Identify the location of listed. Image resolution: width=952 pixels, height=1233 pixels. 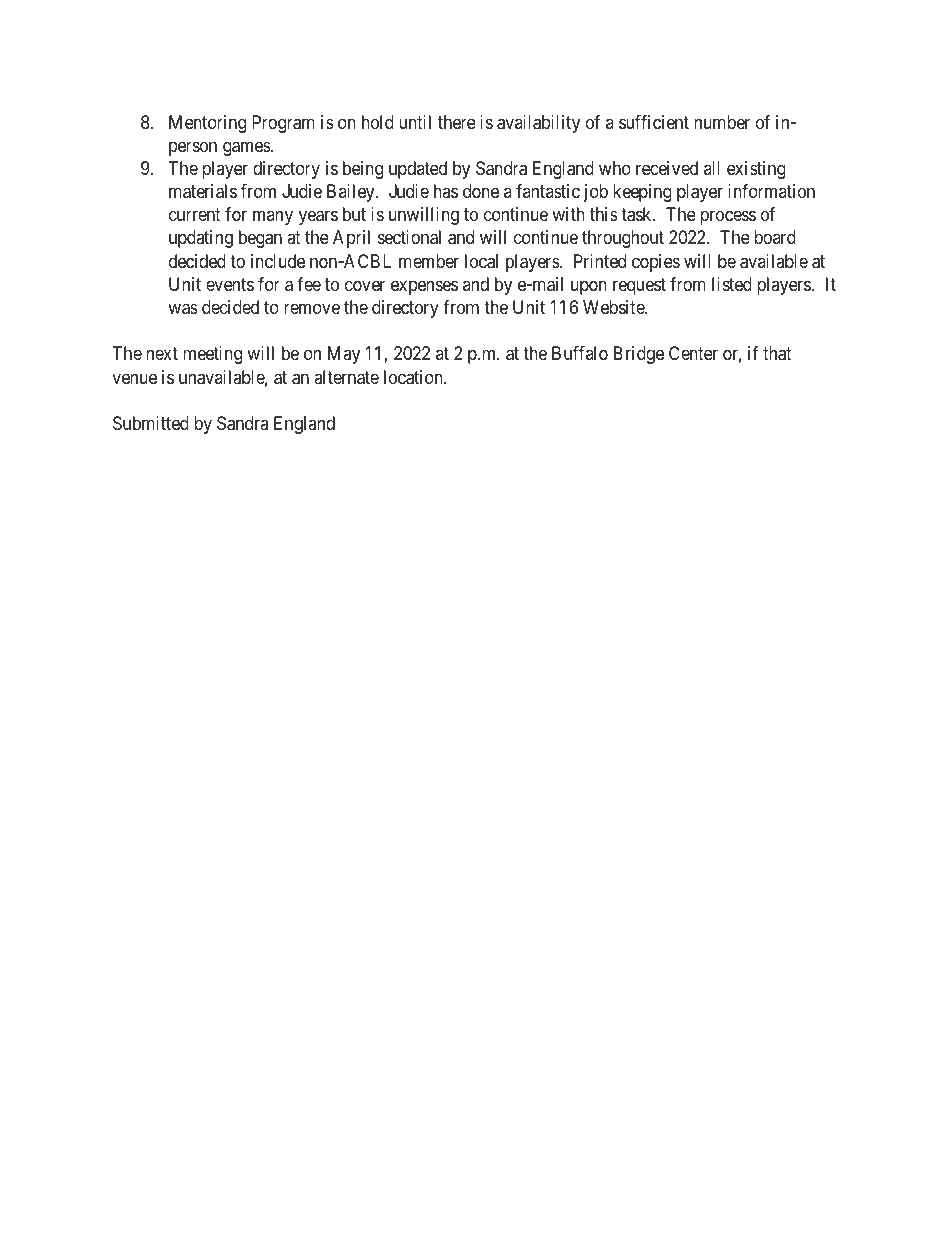
(732, 284).
